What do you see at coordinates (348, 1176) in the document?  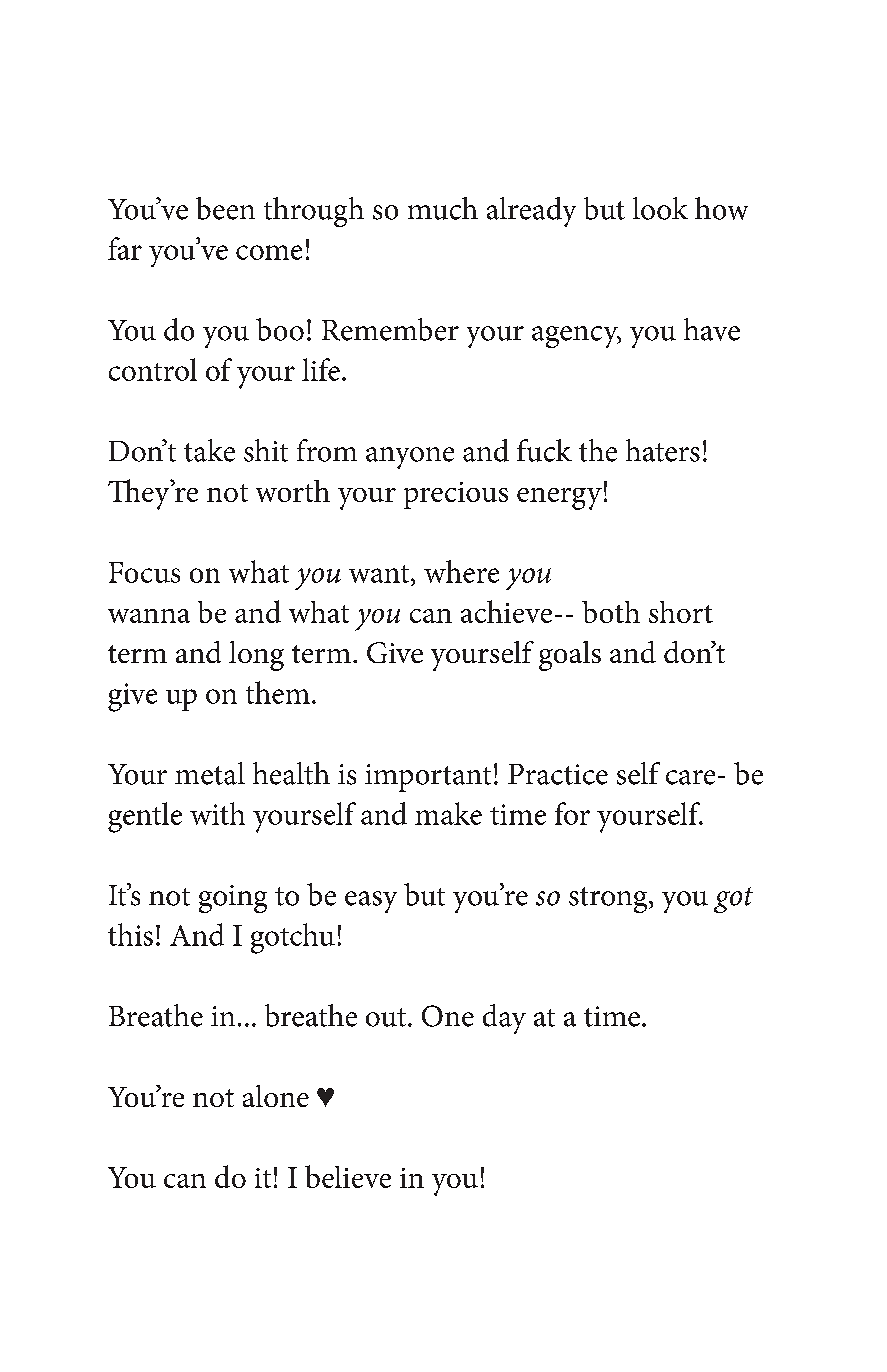 I see `believe` at bounding box center [348, 1176].
